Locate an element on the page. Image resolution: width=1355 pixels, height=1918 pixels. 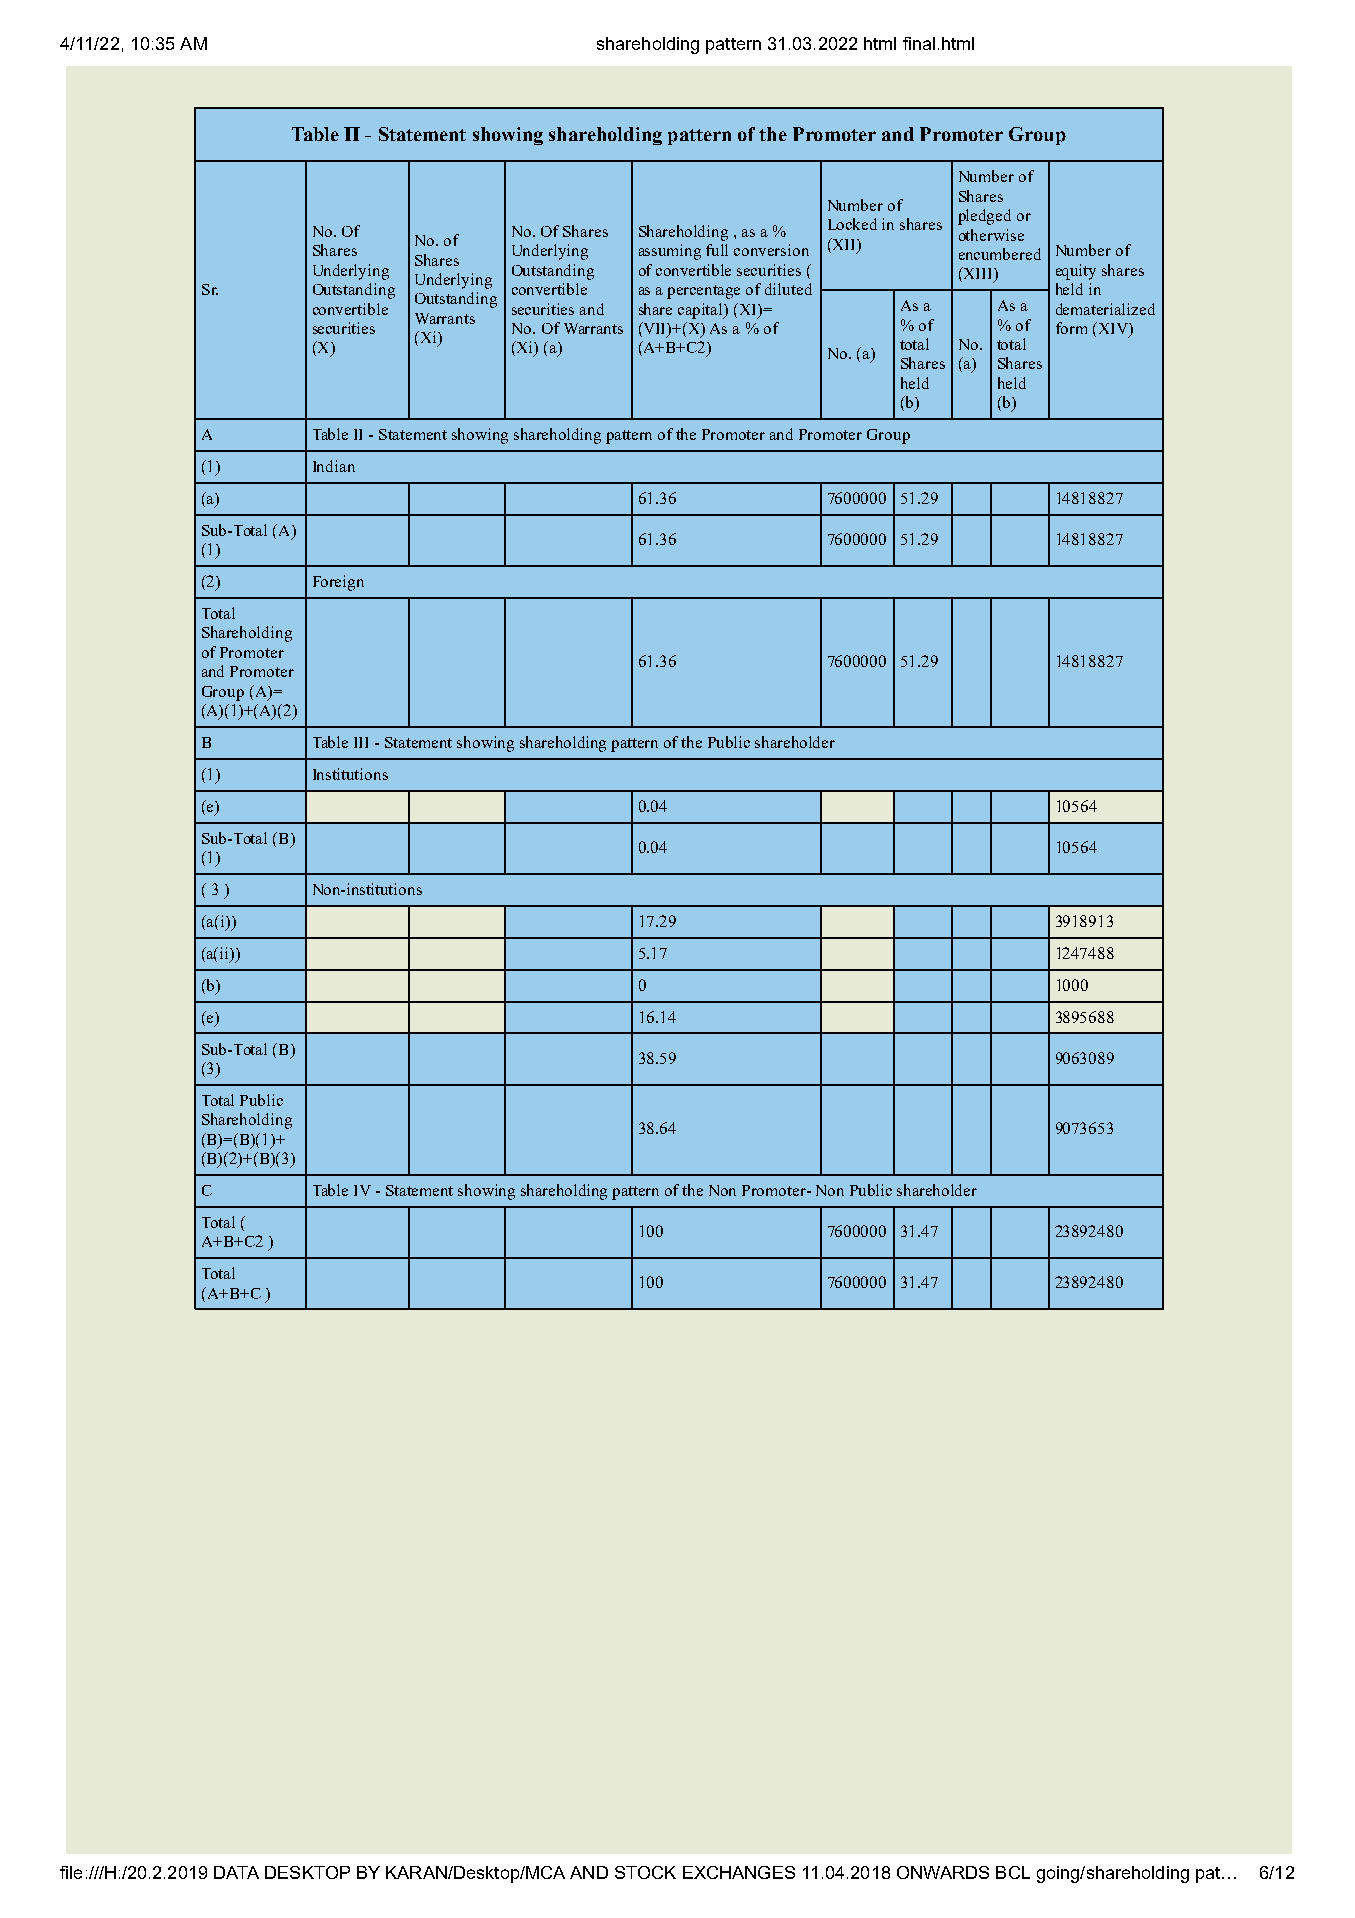
form is located at coordinates (1071, 328).
